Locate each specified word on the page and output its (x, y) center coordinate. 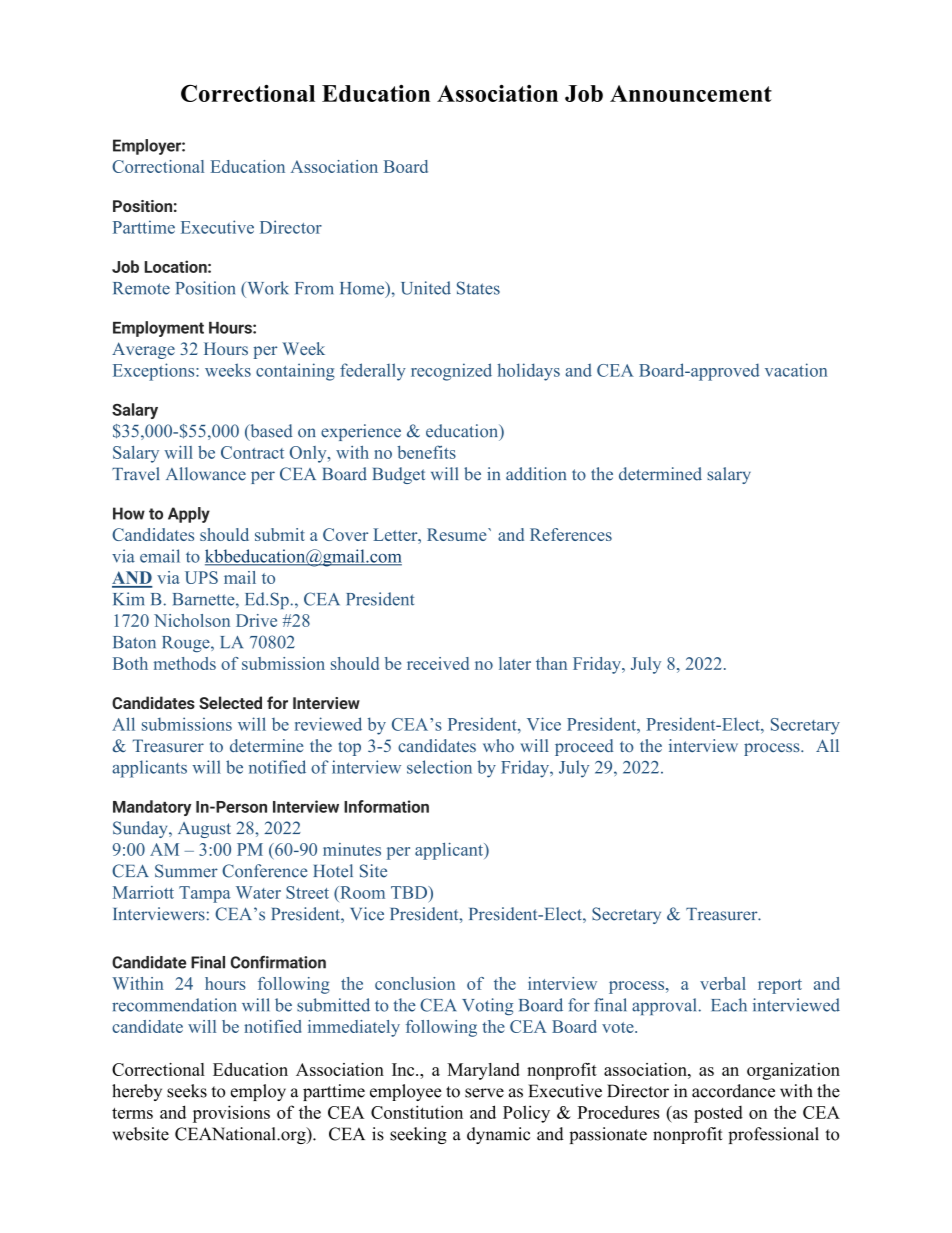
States (478, 288)
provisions (231, 1114)
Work (267, 288)
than (551, 663)
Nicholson (192, 620)
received (438, 663)
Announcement (691, 93)
